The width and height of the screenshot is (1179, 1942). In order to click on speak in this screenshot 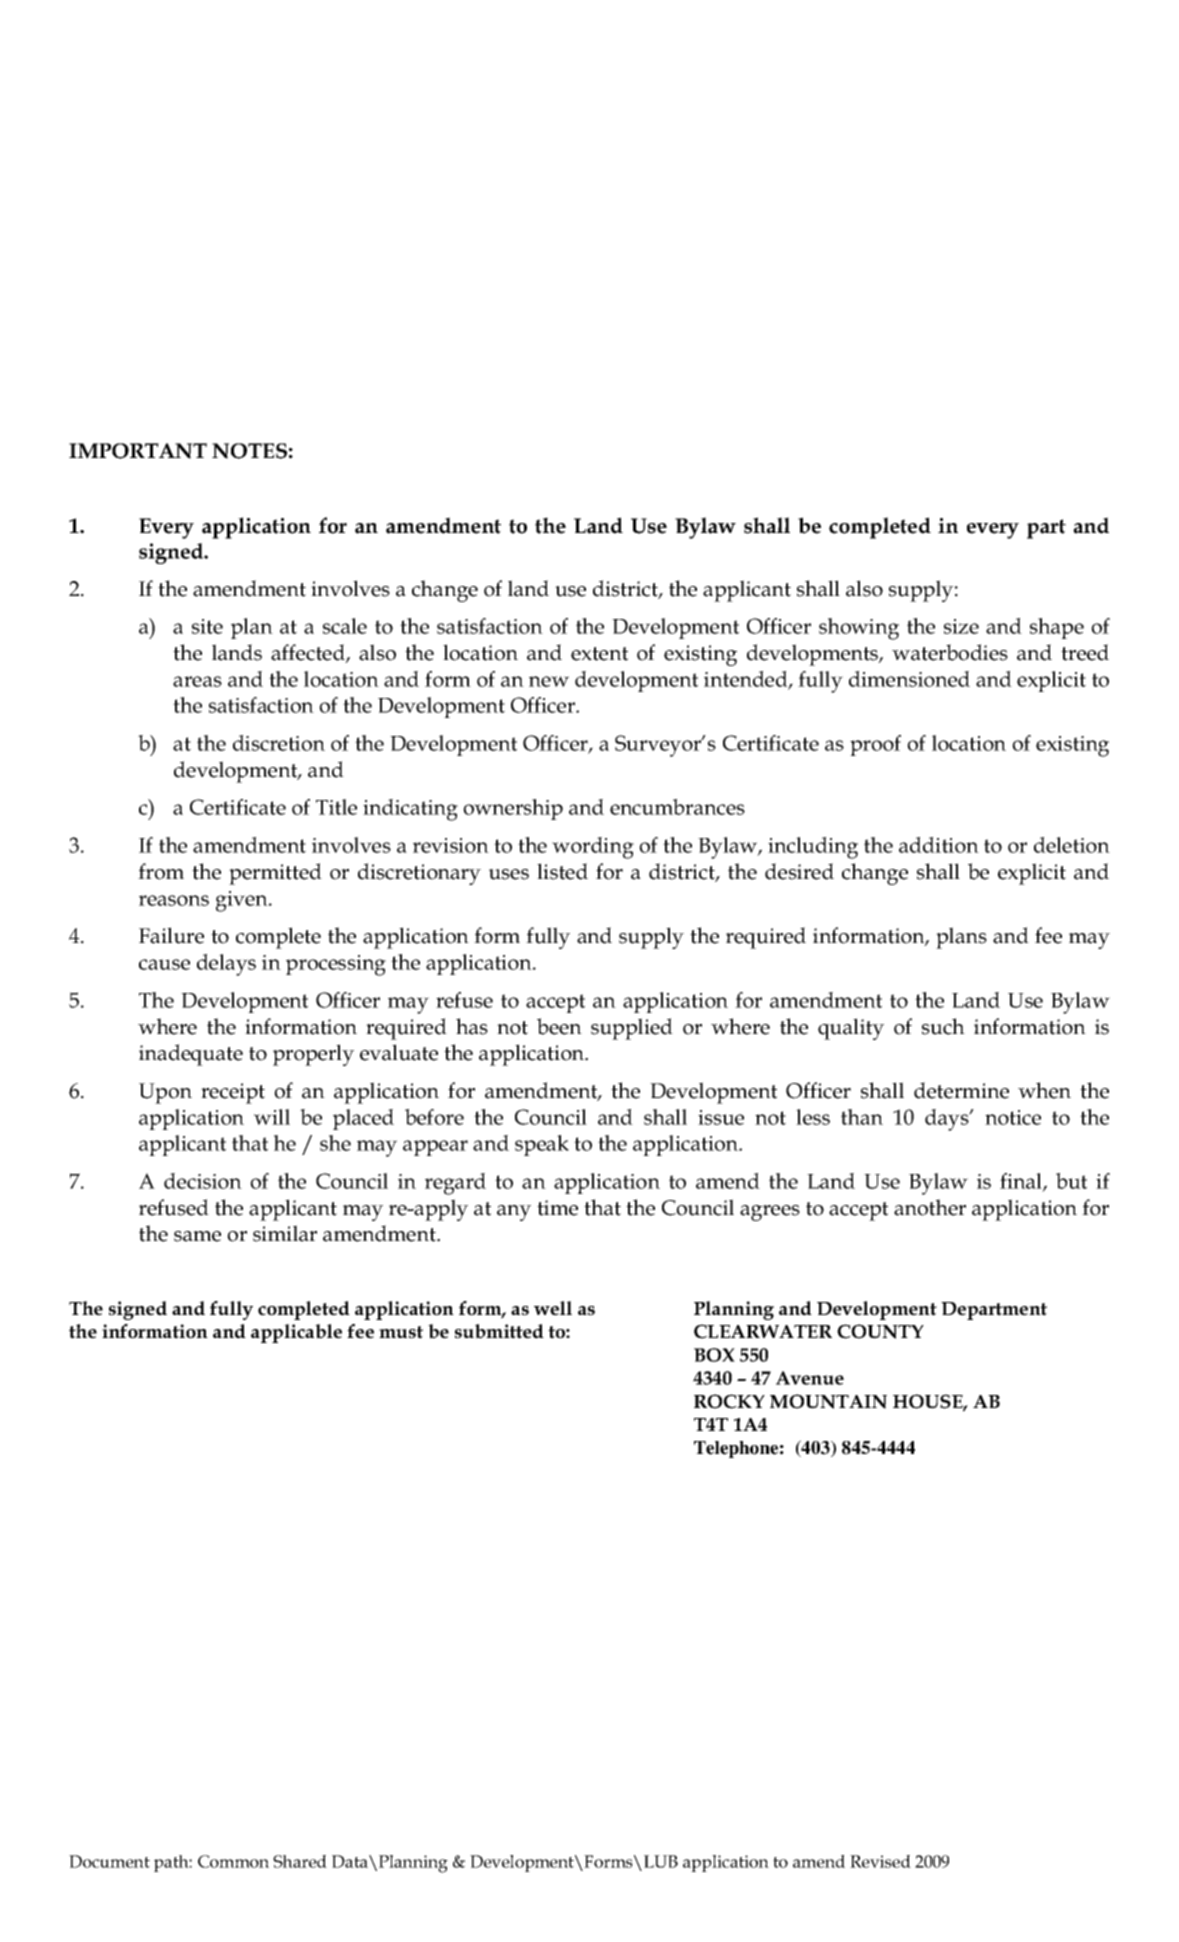, I will do `click(542, 1145)`.
